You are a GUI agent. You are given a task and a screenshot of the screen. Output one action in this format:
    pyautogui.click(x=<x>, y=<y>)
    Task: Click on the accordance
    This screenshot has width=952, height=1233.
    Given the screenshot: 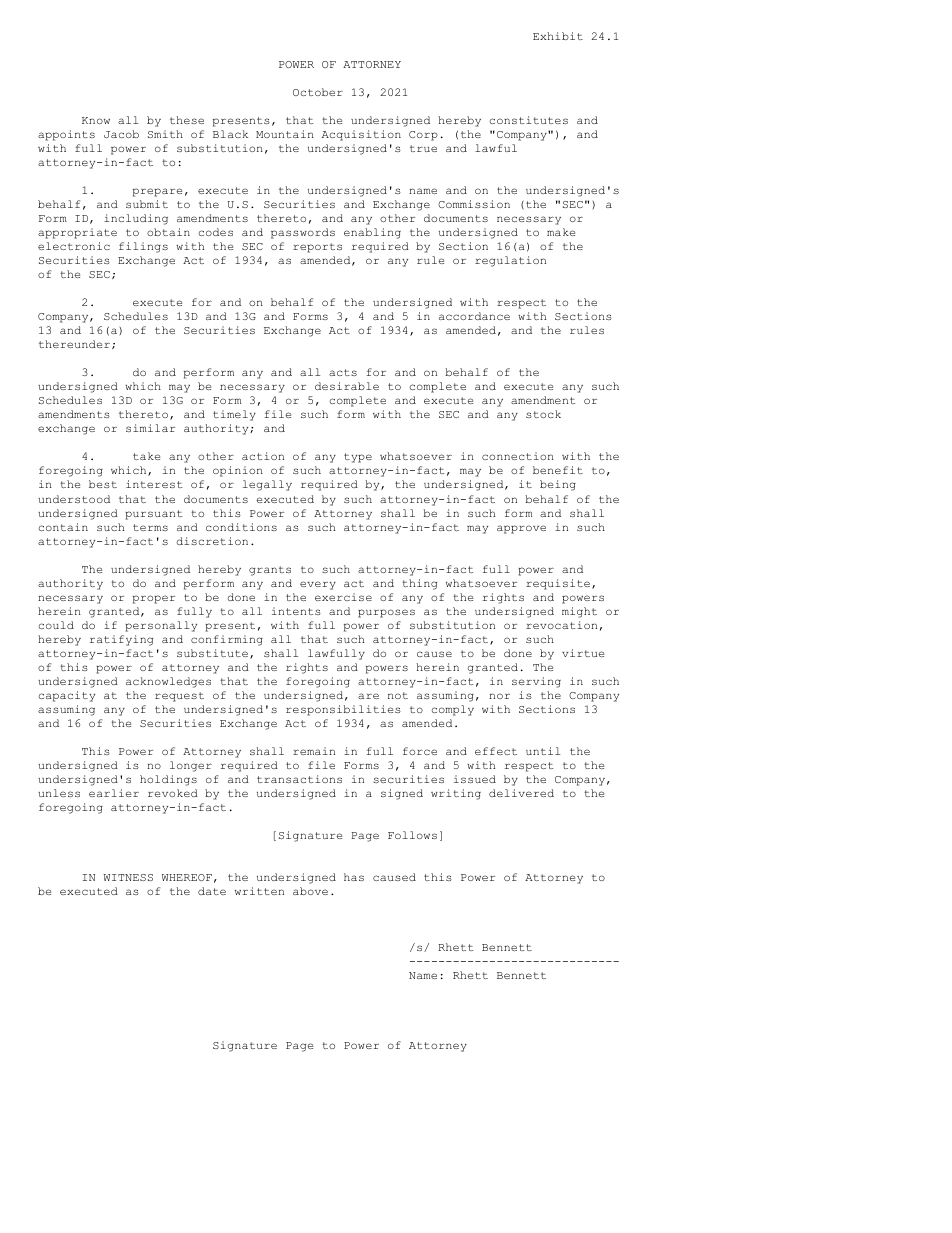 What is the action you would take?
    pyautogui.click(x=474, y=316)
